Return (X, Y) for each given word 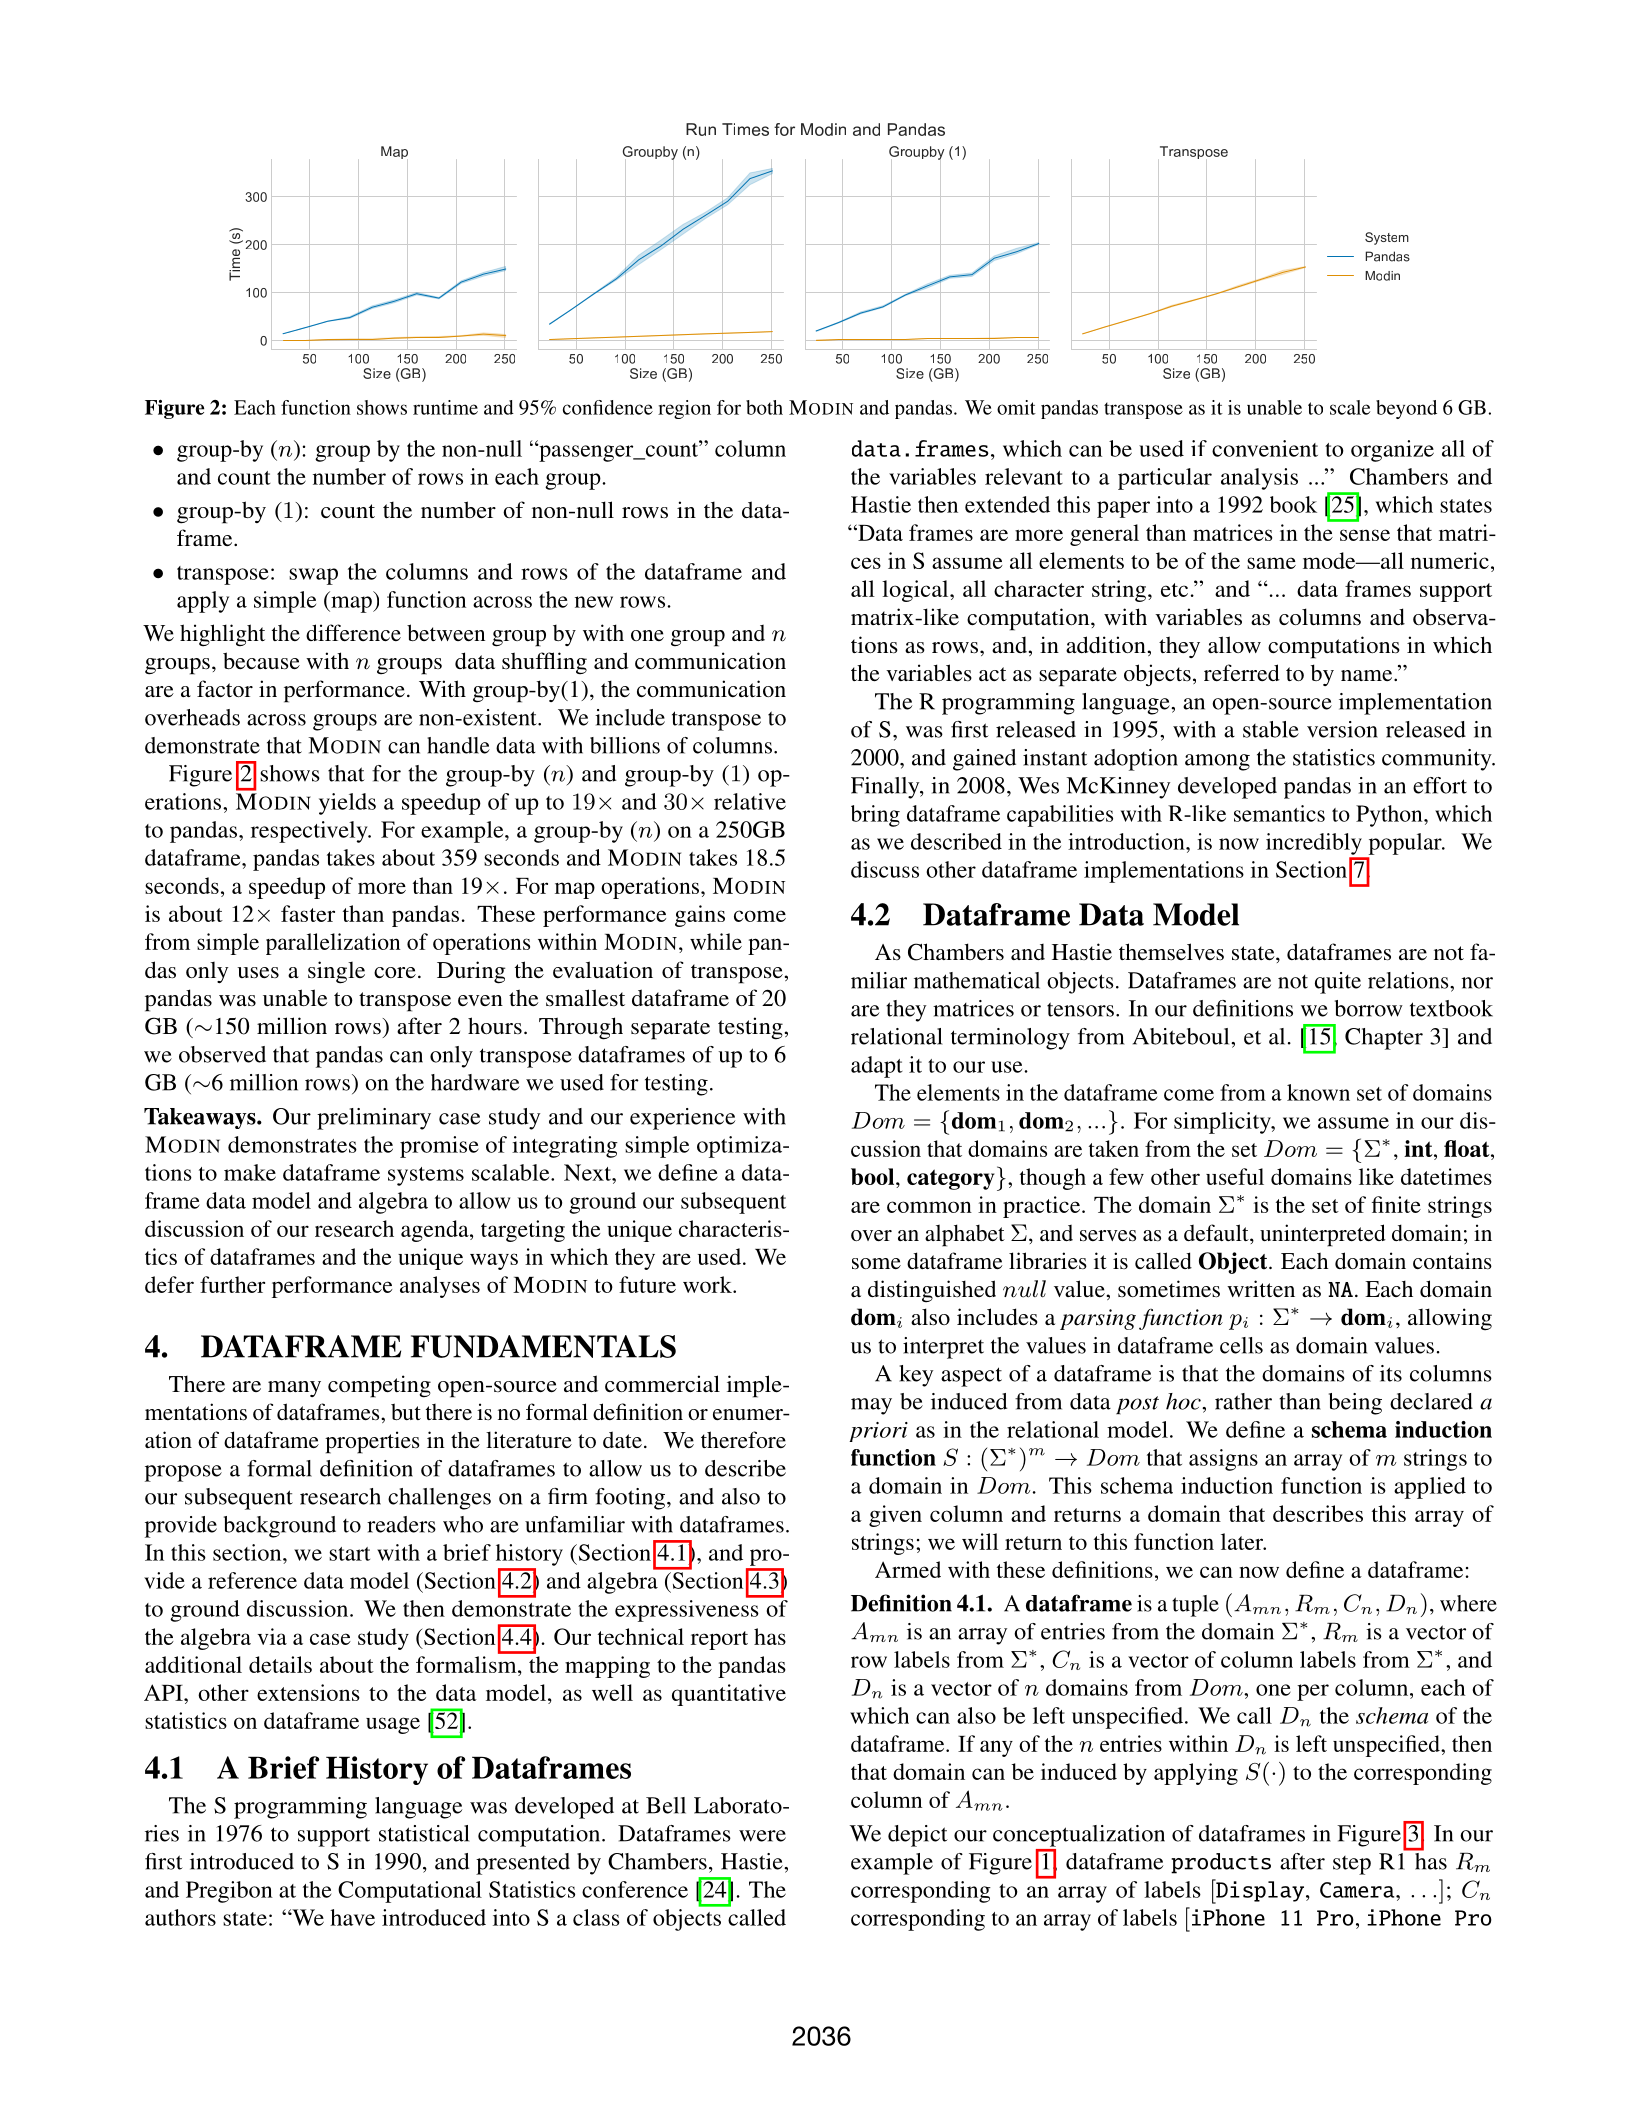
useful (1235, 1176)
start (349, 1554)
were (762, 1836)
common (929, 1207)
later (1243, 1541)
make (250, 1172)
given (895, 1516)
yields (347, 804)
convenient (1265, 448)
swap (313, 576)
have (352, 1917)
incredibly (1314, 844)
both (764, 407)
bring (875, 816)
